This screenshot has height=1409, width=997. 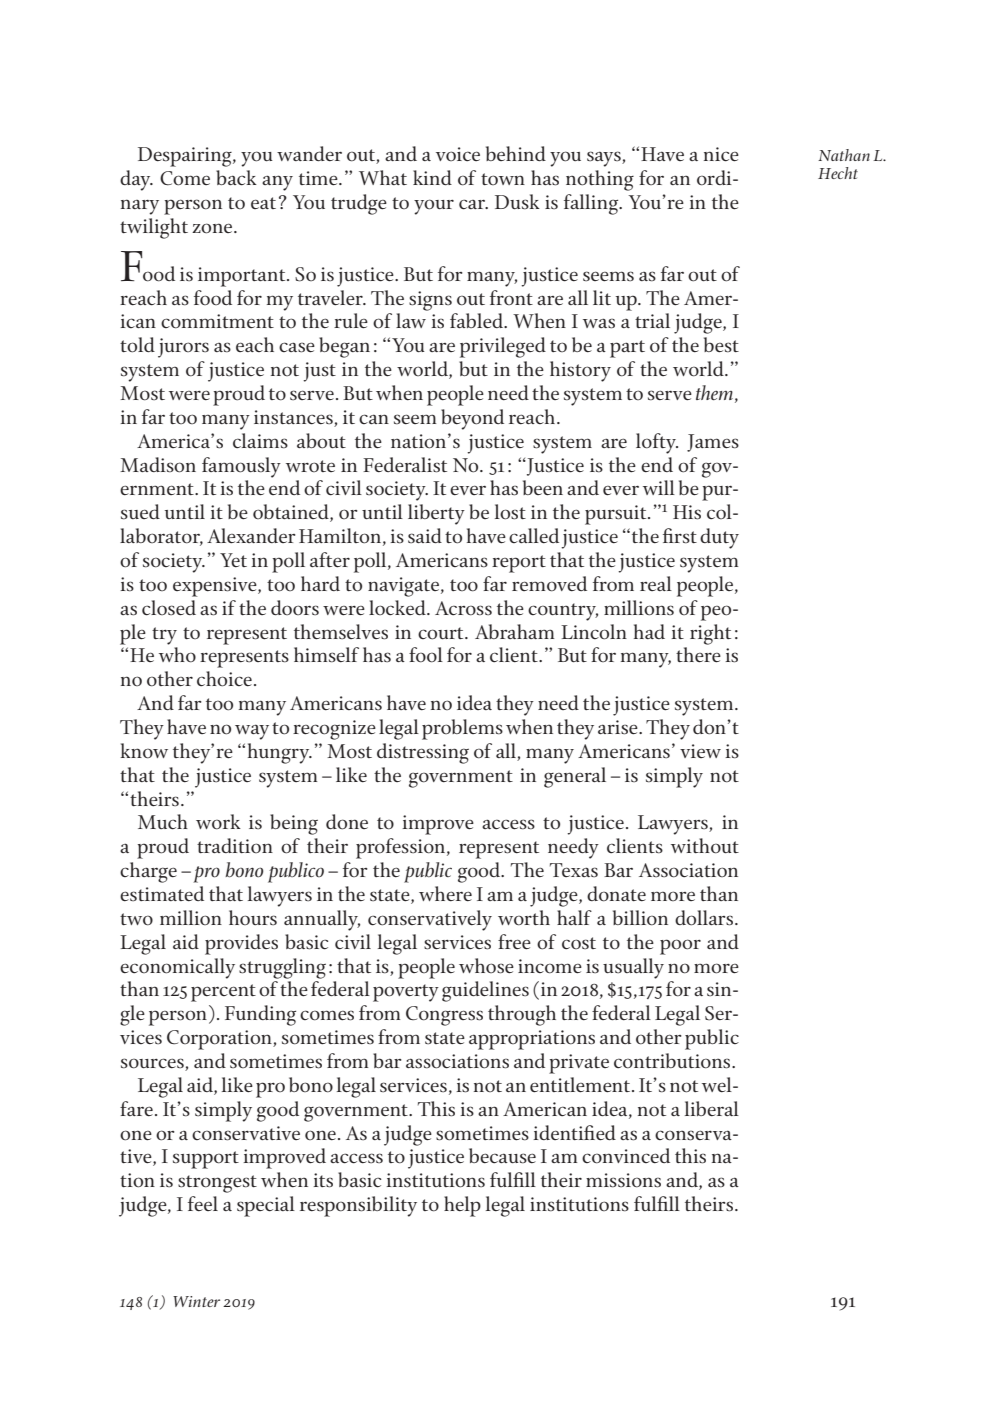 What do you see at coordinates (236, 178) in the screenshot?
I see `back` at bounding box center [236, 178].
